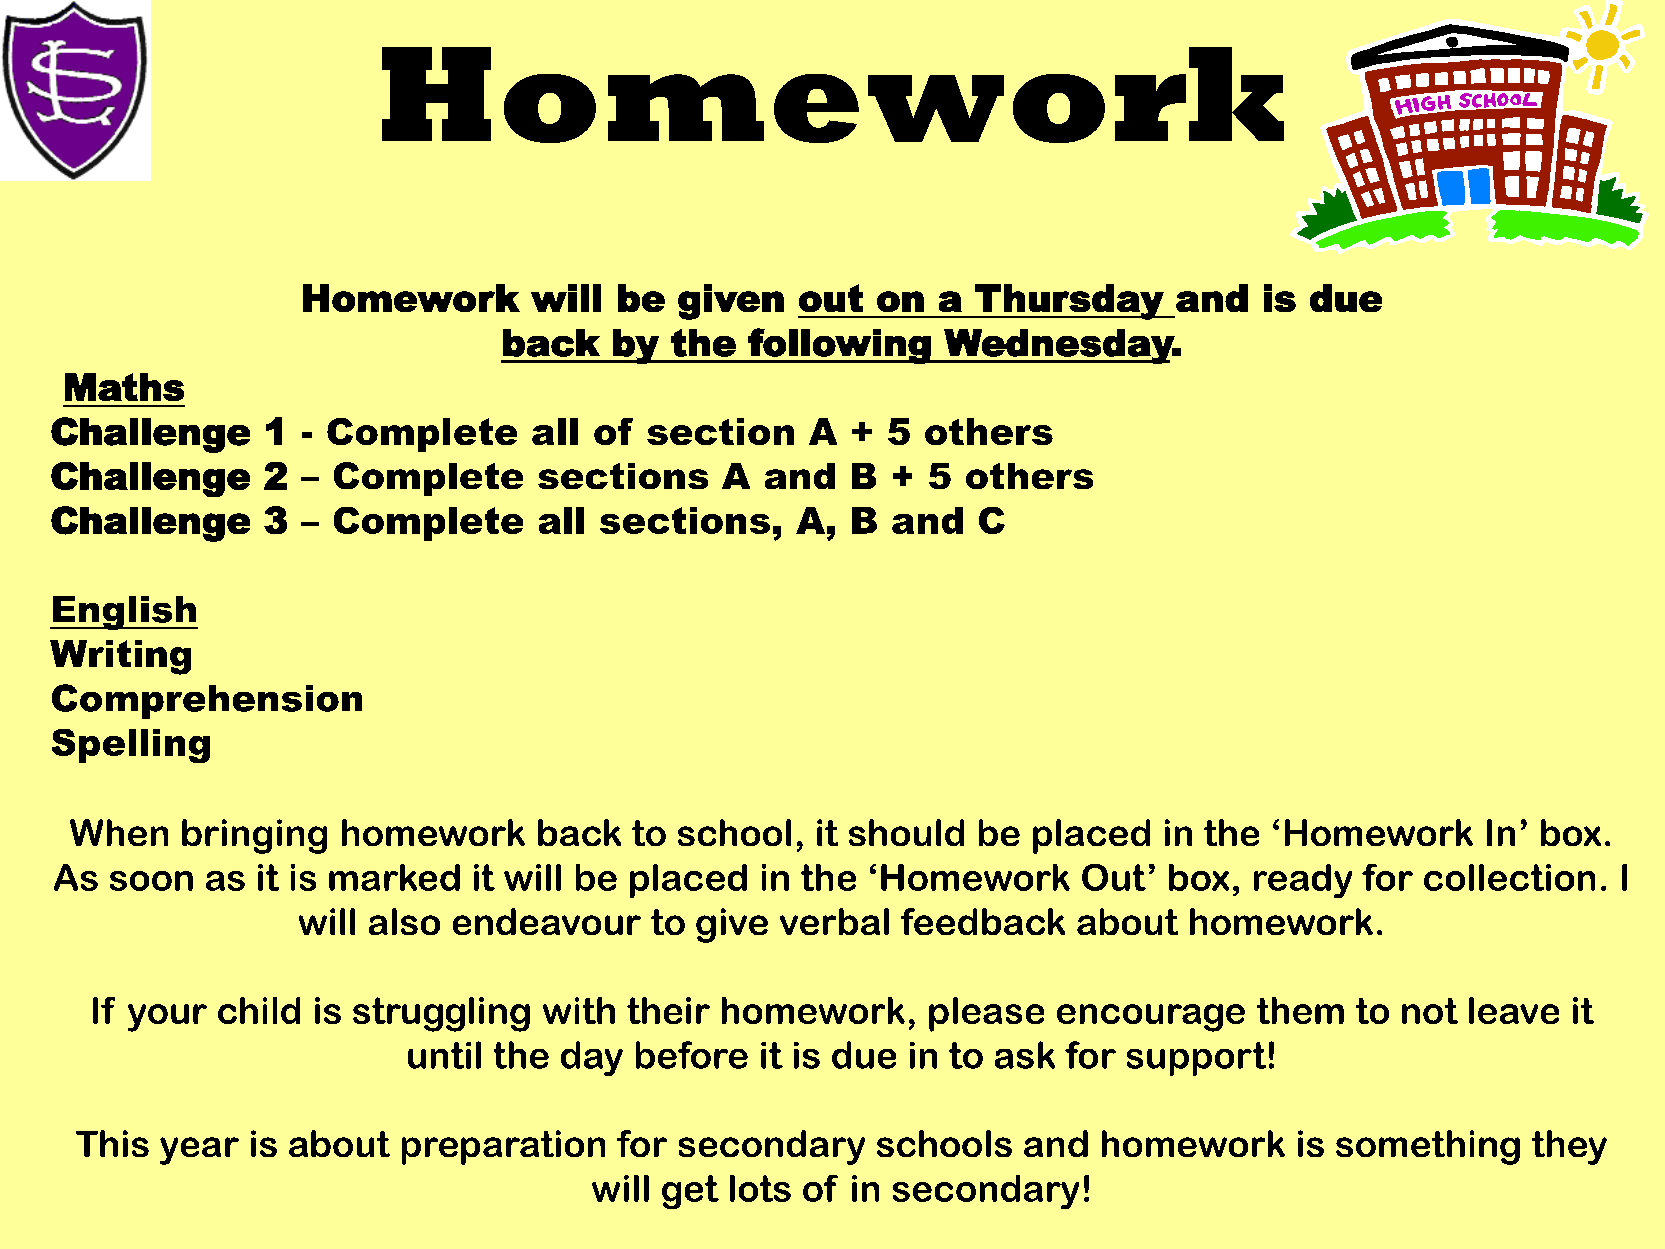 This screenshot has height=1249, width=1665. I want to click on ready, so click(1303, 881).
